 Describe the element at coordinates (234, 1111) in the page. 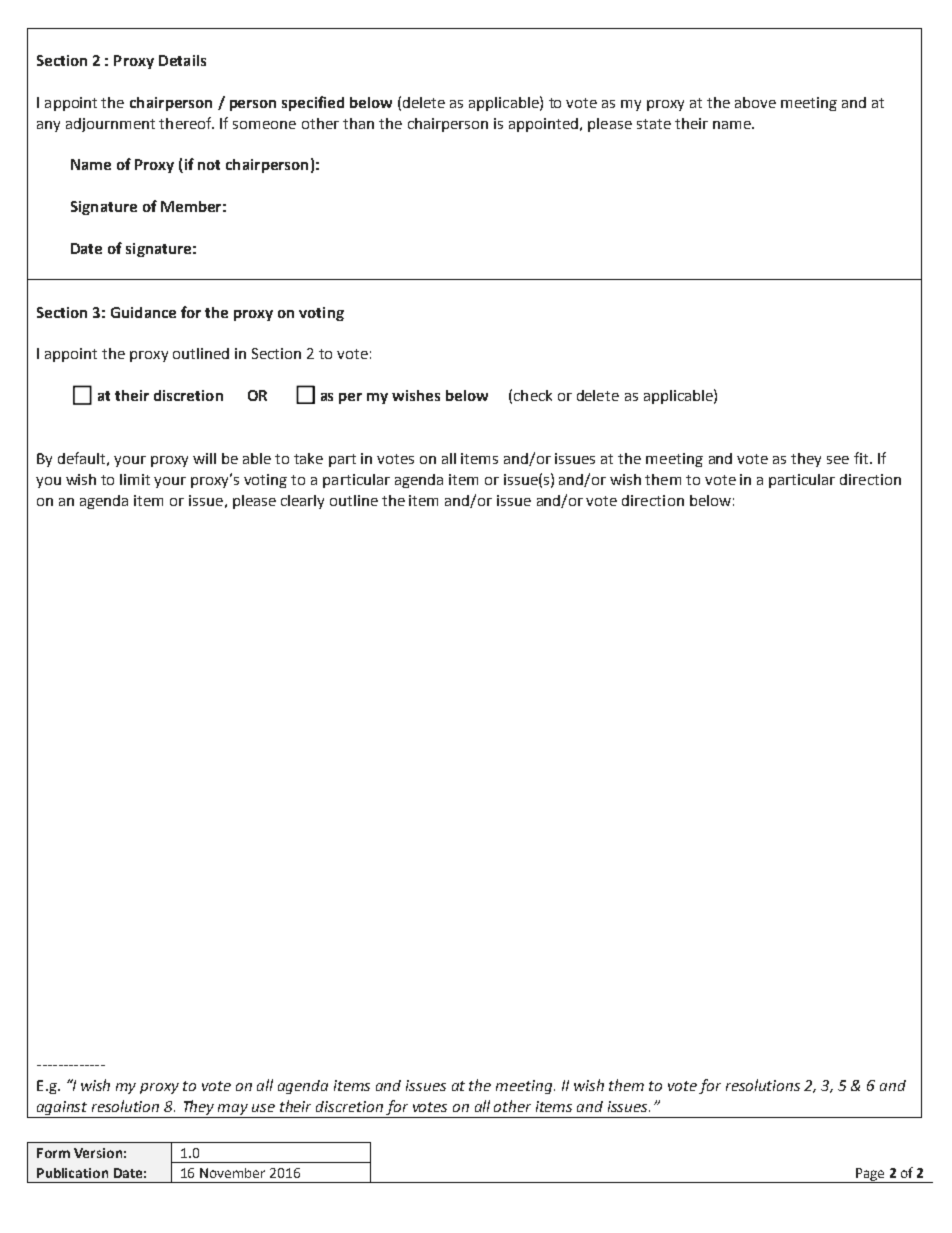

I see `may` at that location.
